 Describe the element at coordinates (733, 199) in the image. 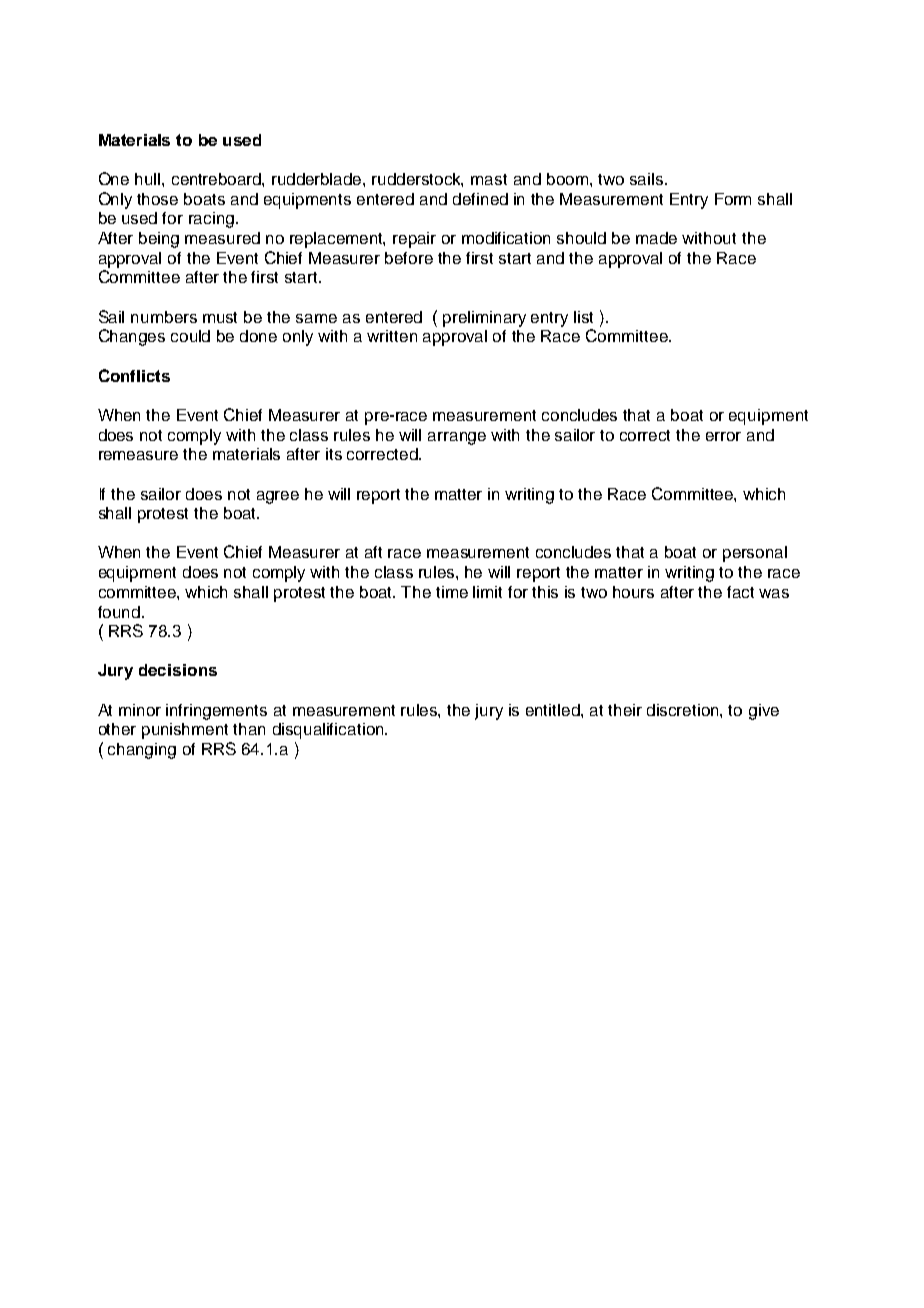

I see `Form` at that location.
